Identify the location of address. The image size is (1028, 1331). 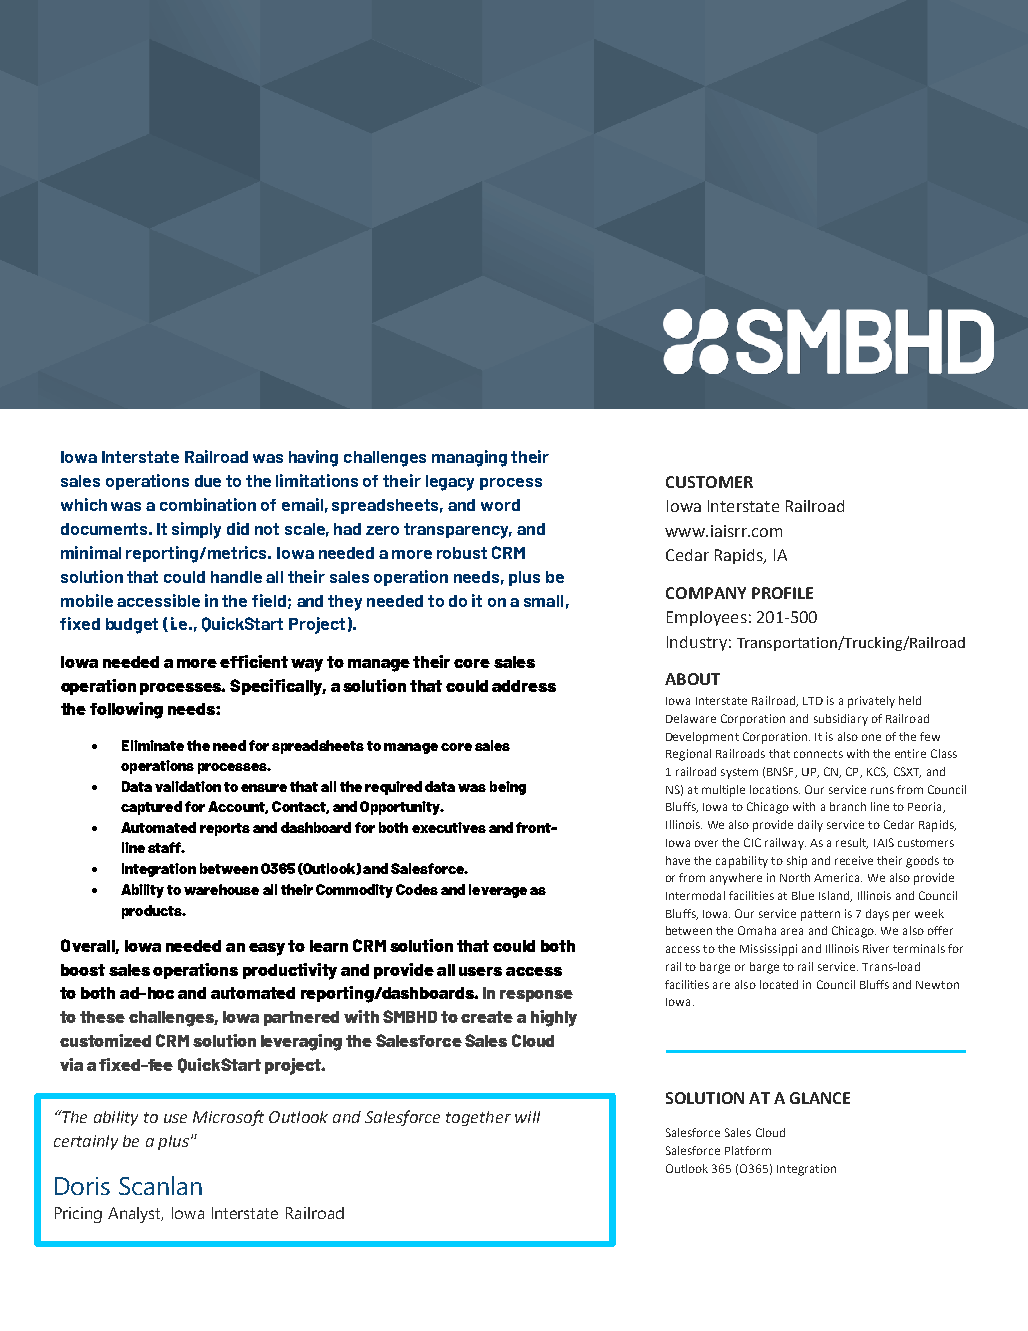
(524, 686).
